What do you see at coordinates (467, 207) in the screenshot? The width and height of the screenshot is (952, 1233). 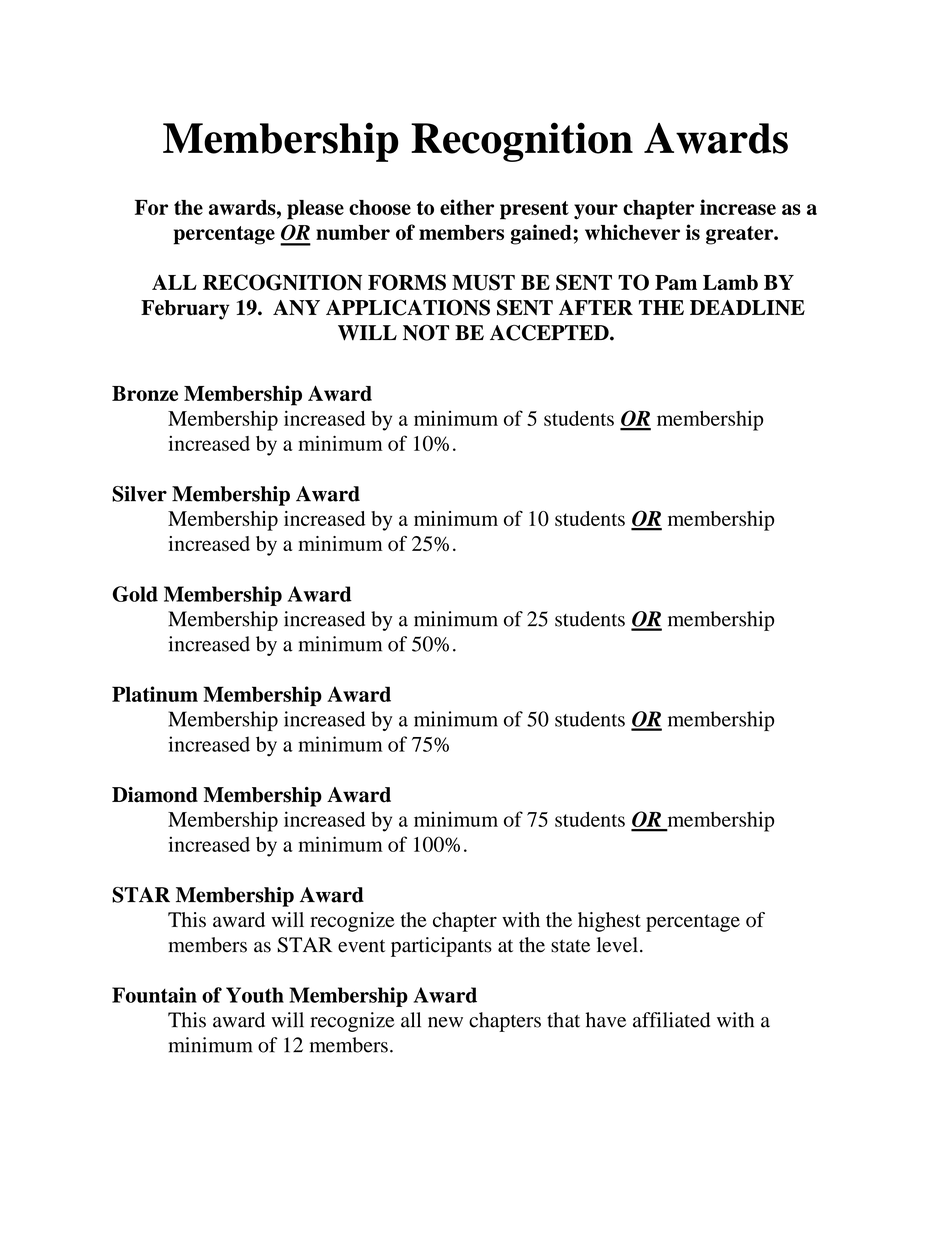 I see `either` at bounding box center [467, 207].
